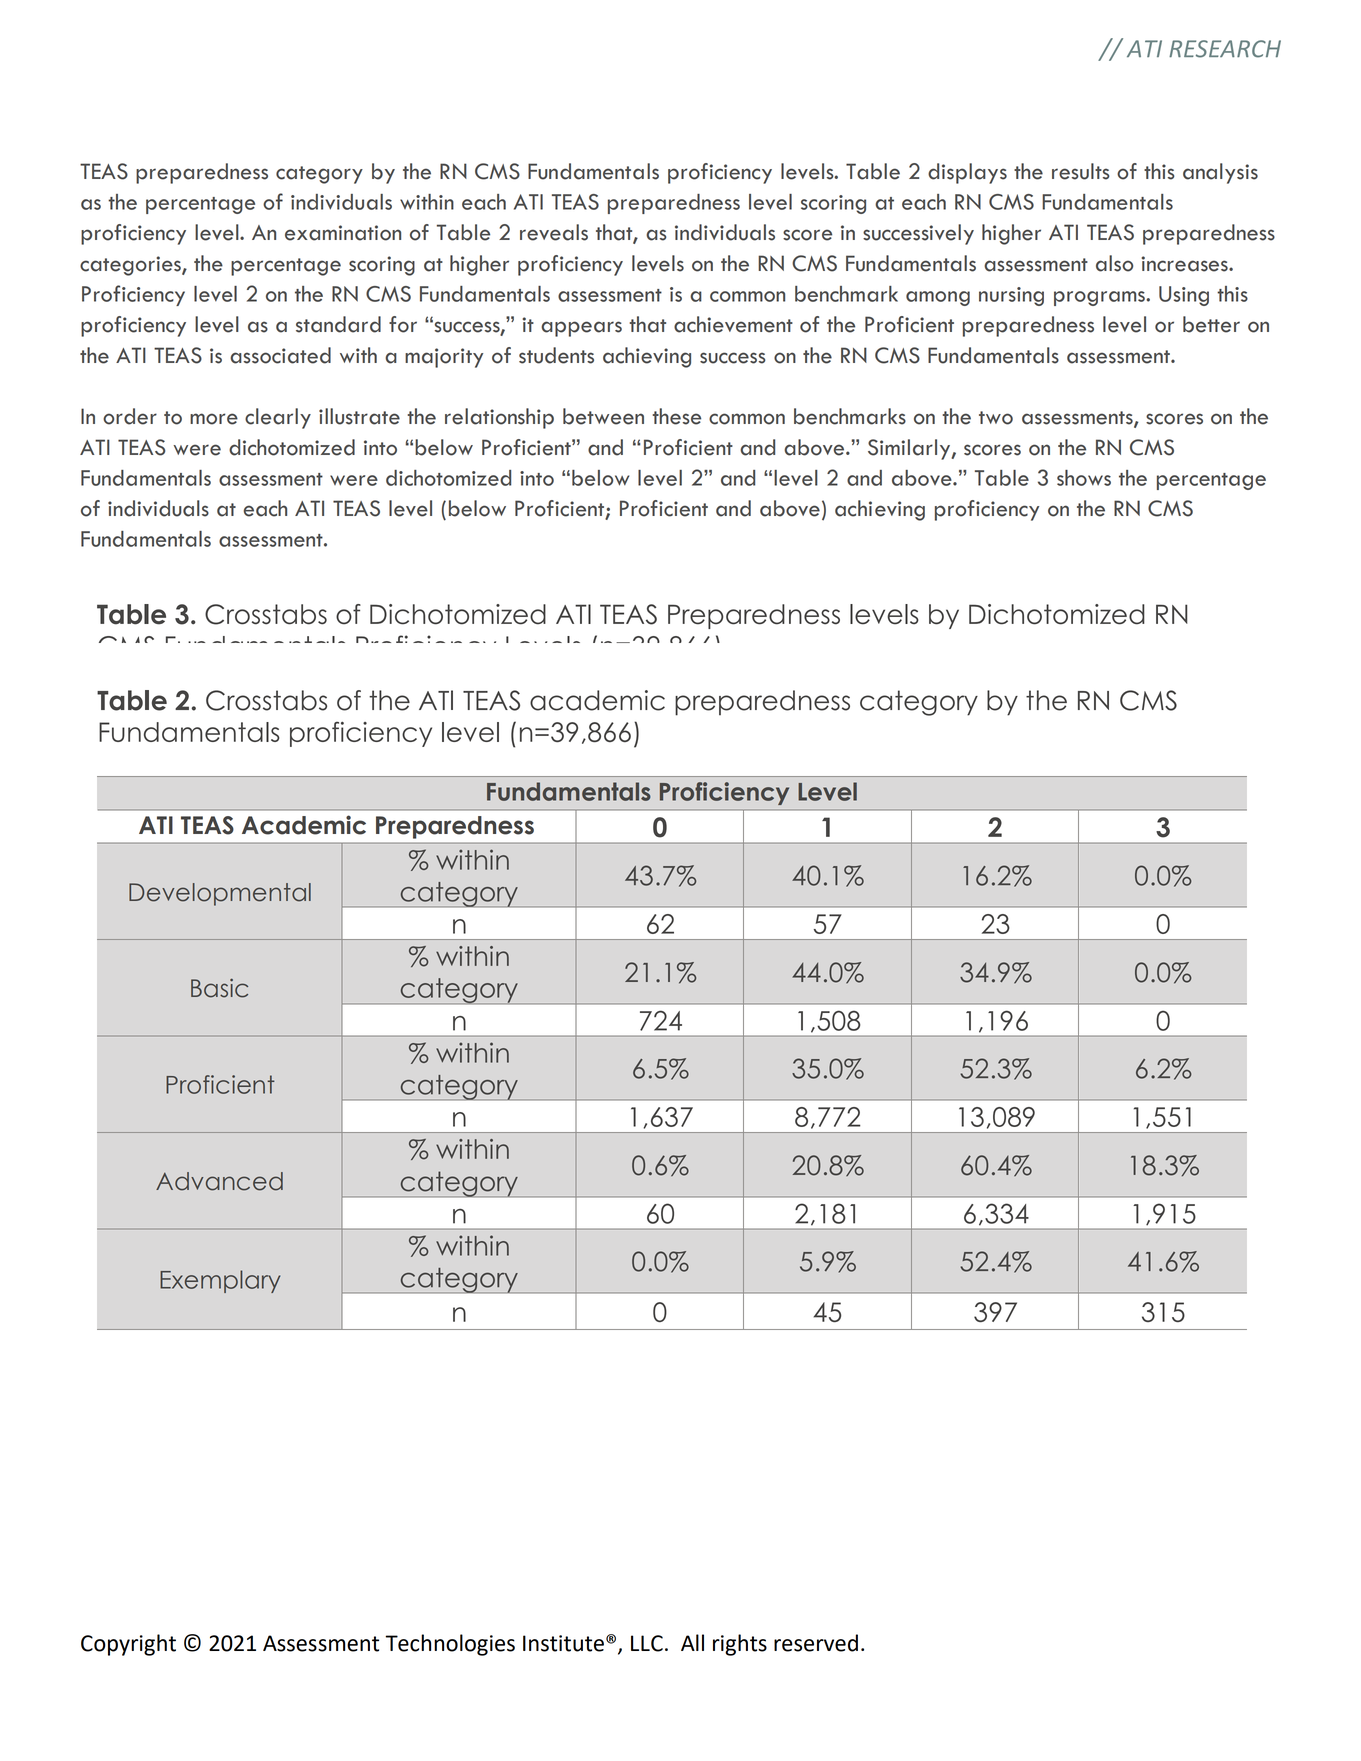  Describe the element at coordinates (219, 988) in the screenshot. I see `Basic` at that location.
